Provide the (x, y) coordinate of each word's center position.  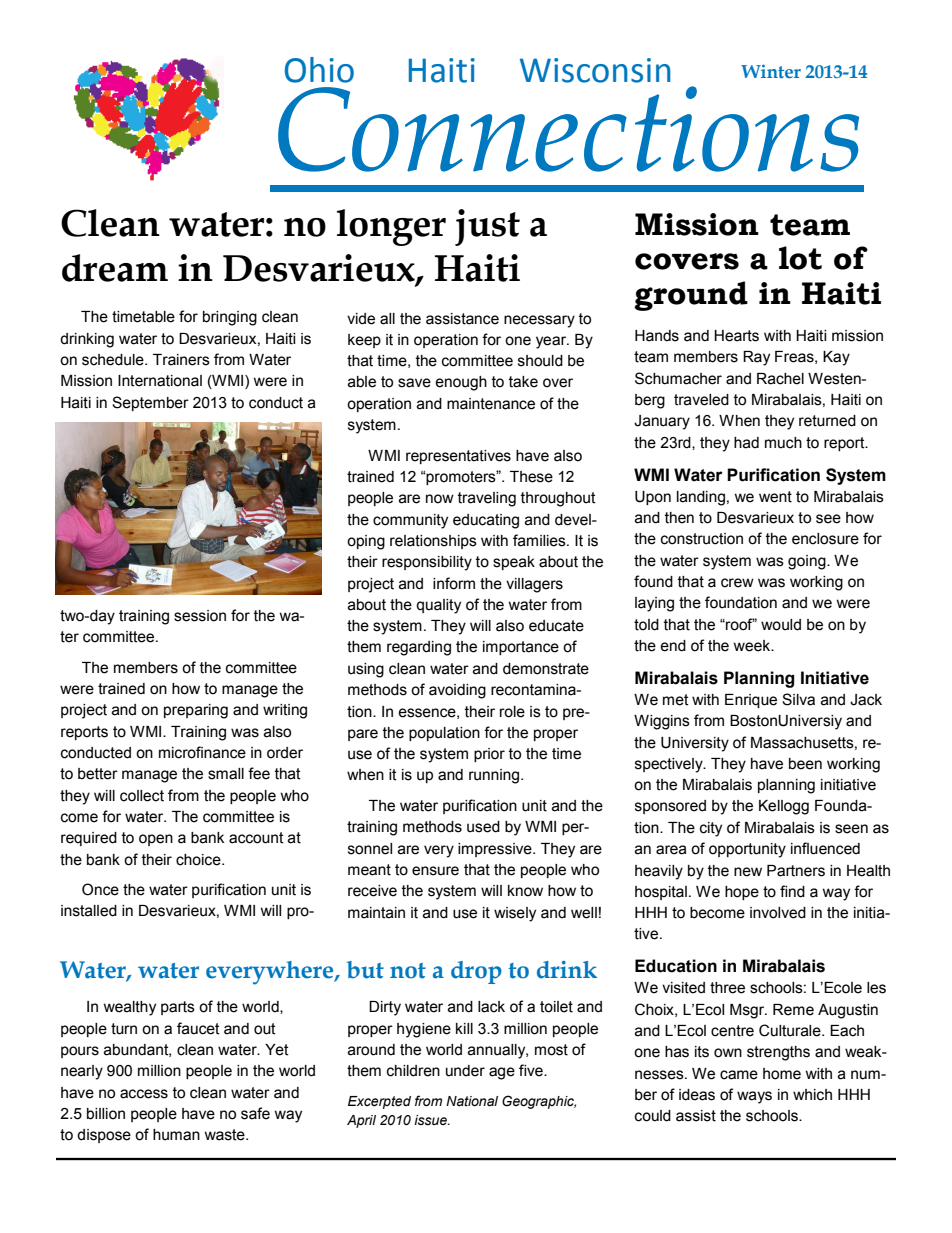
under (465, 1071)
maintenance (491, 404)
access (144, 1094)
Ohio (319, 70)
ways (754, 1097)
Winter (771, 71)
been (805, 764)
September (150, 403)
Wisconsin (595, 70)
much (783, 443)
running (495, 776)
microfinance (202, 752)
